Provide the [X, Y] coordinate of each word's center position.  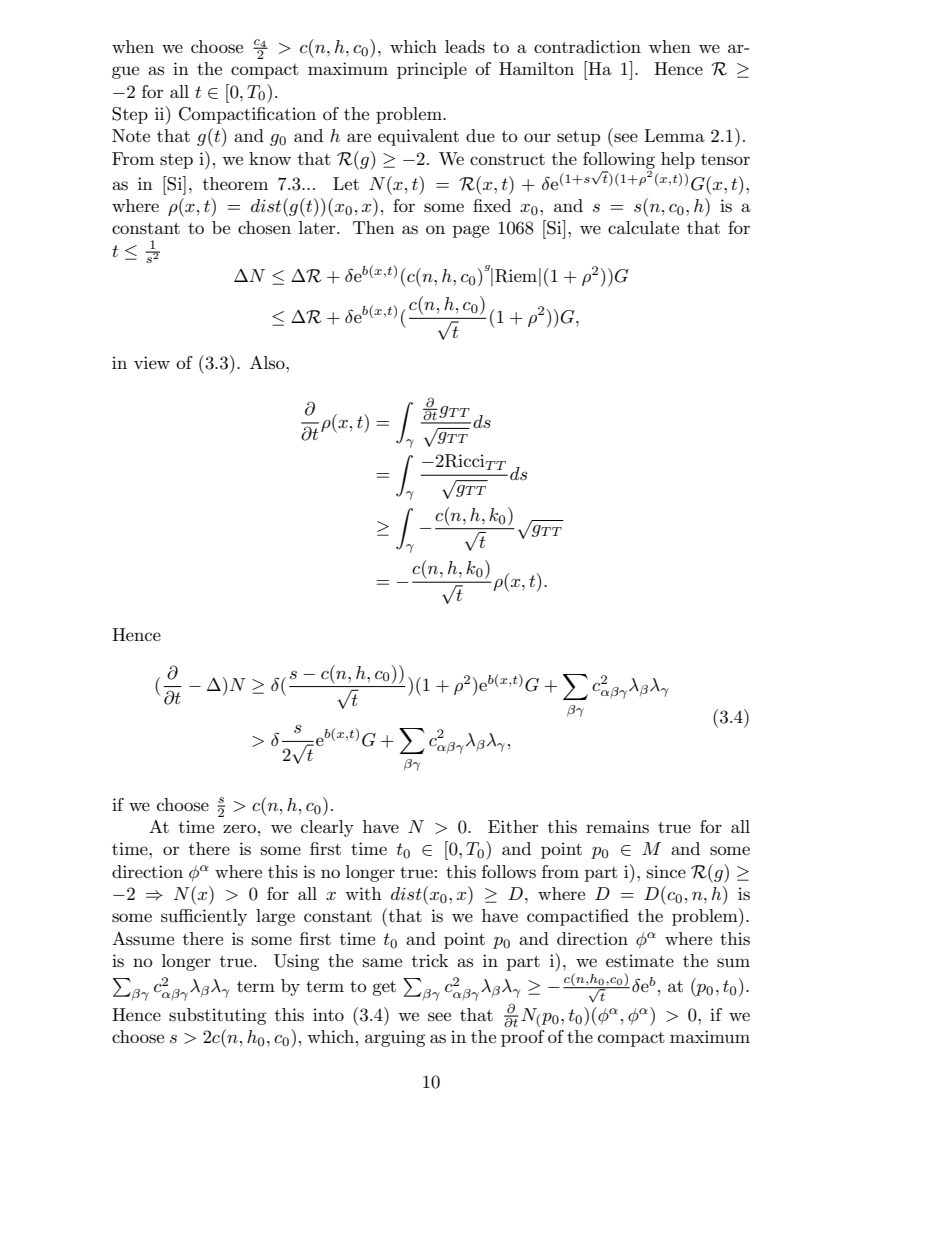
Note [131, 135]
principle [432, 70]
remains [617, 827]
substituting [217, 1016]
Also [268, 362]
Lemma [674, 135]
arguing [395, 1038]
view [152, 362]
